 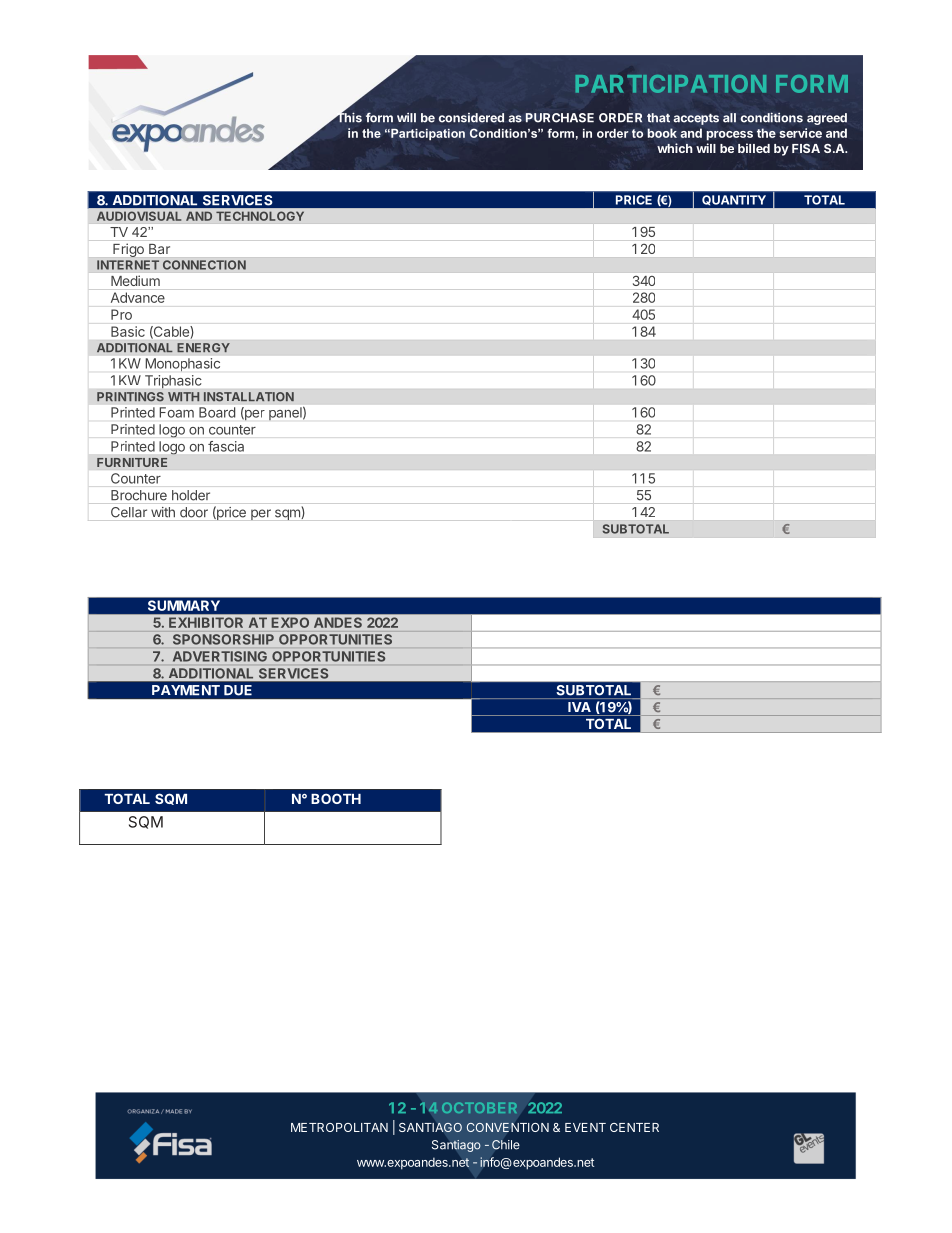 I want to click on DUE, so click(x=238, y=690).
